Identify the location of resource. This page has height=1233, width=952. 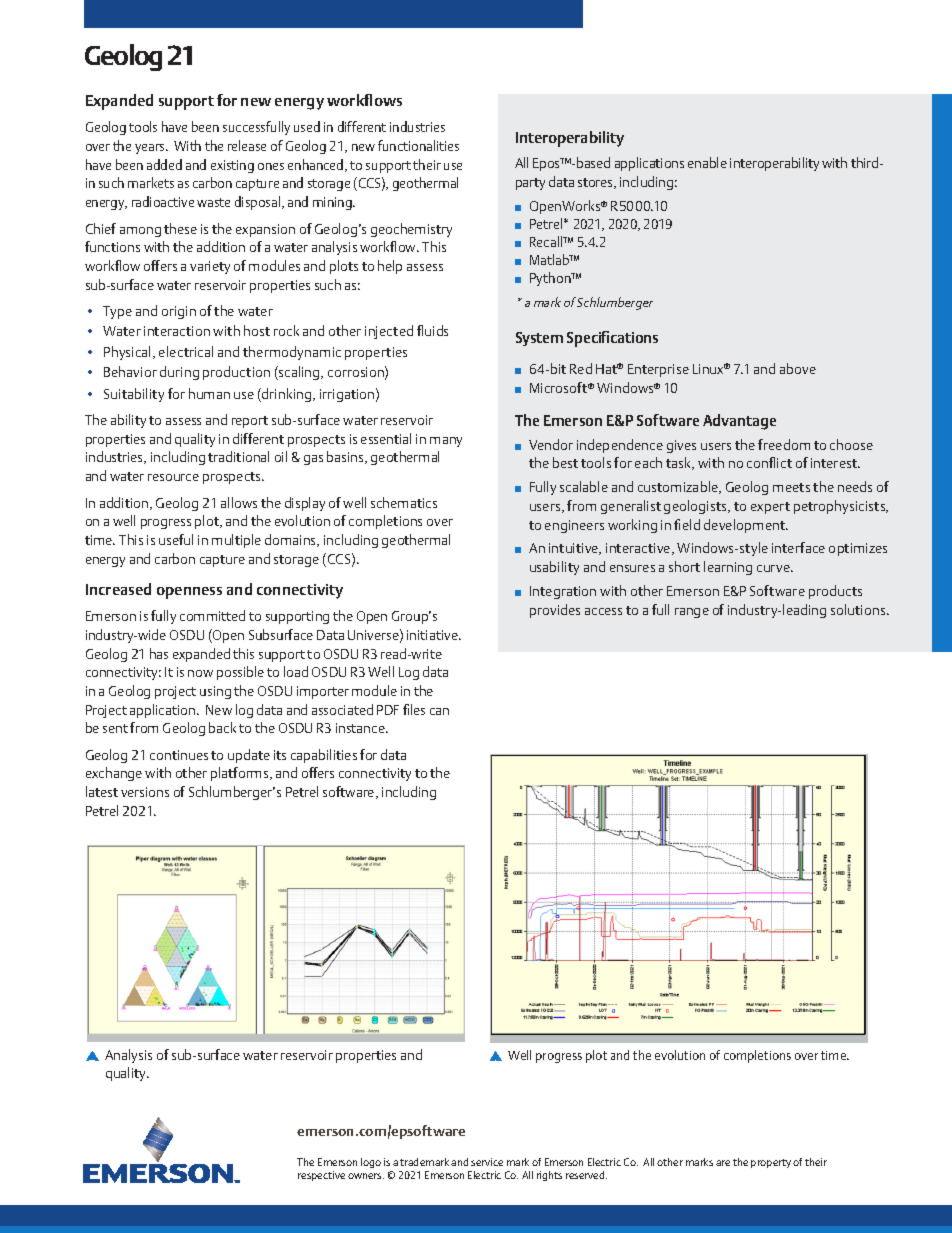
(173, 477).
